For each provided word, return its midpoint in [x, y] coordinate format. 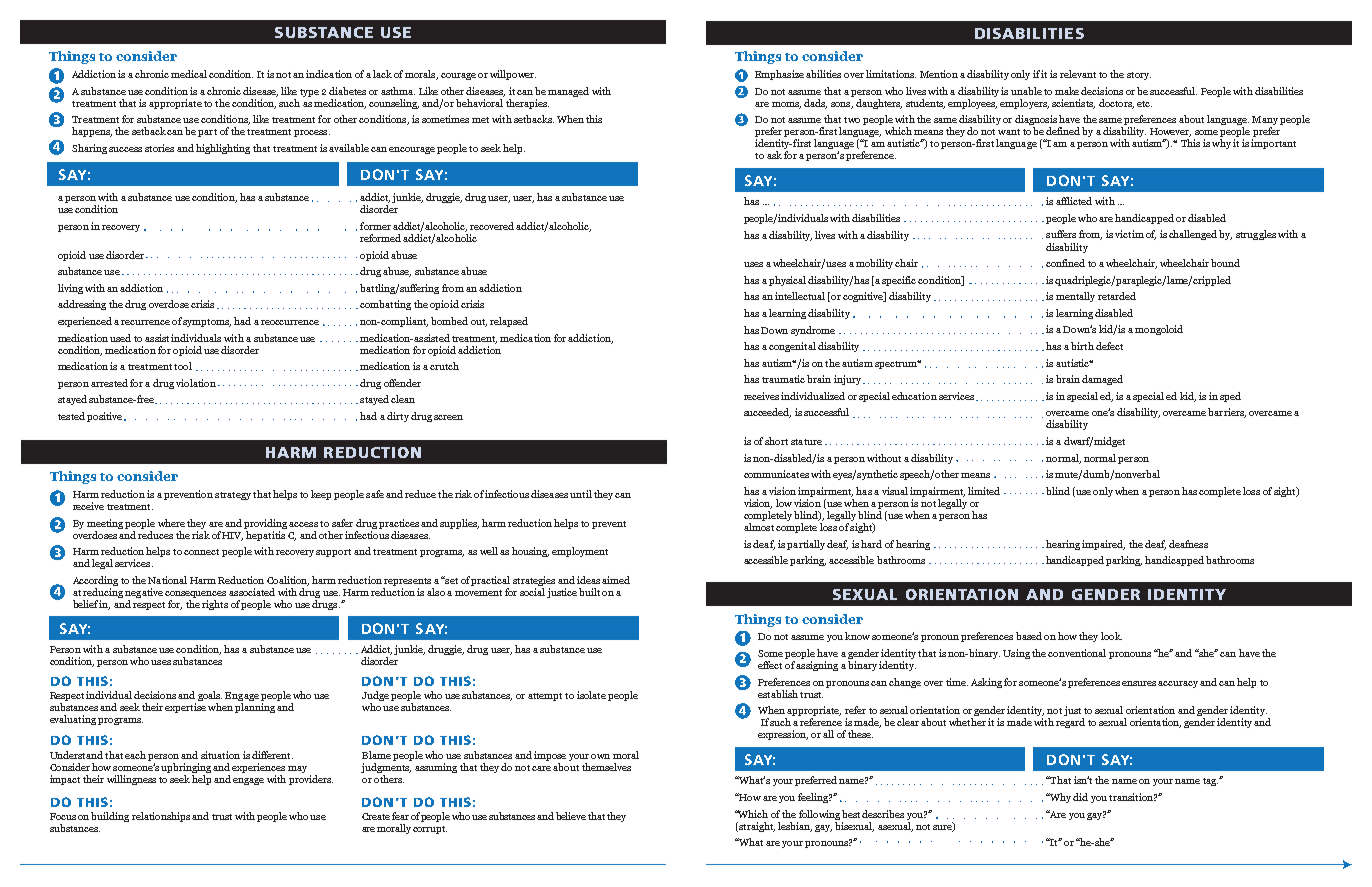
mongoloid [1159, 330]
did [1080, 797]
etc [1144, 104]
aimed [616, 580]
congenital [792, 347]
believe [571, 816]
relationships [161, 817]
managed [568, 92]
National [167, 580]
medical [189, 74]
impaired [1103, 545]
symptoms [207, 323]
